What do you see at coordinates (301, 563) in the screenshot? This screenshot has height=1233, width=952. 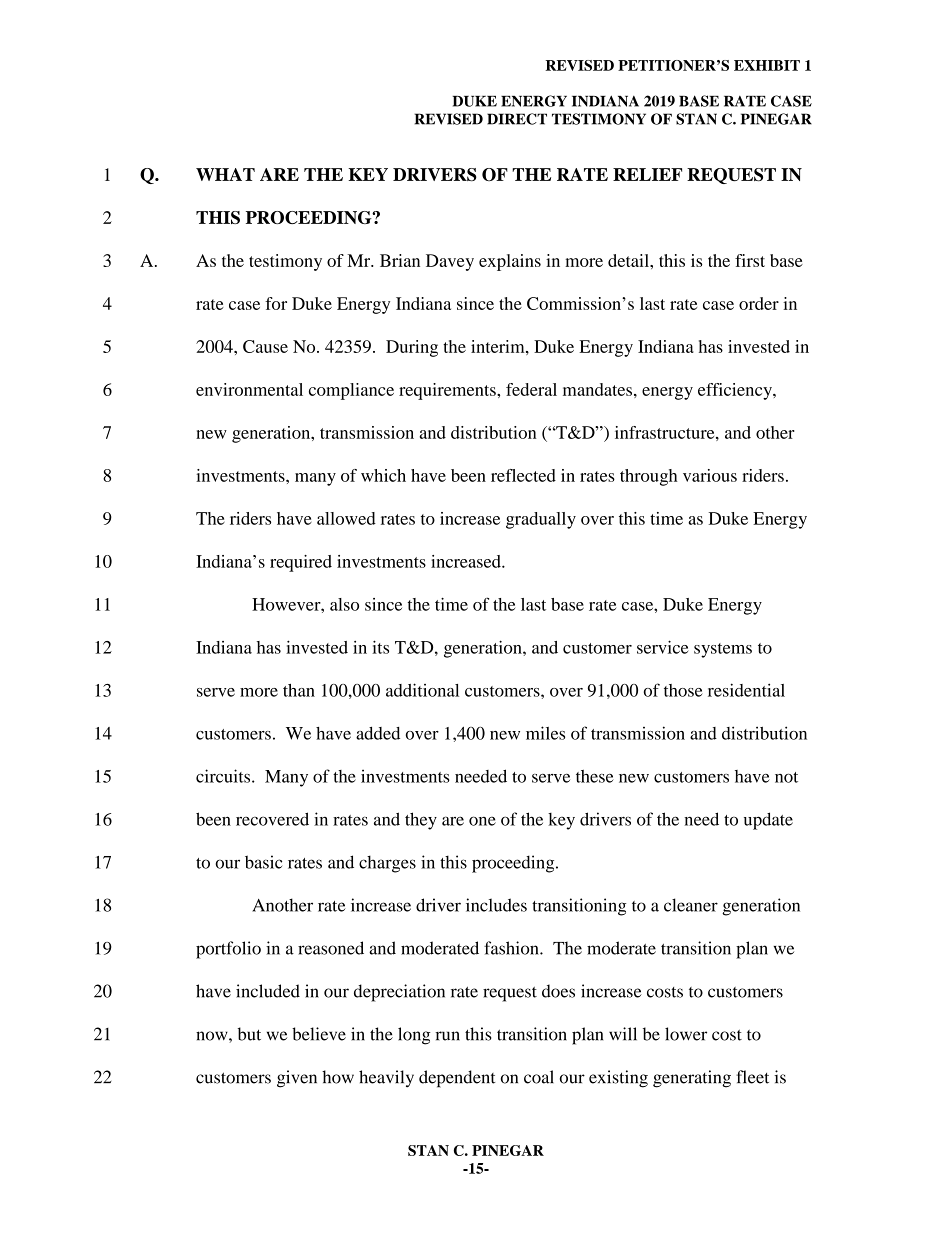 I see `required` at bounding box center [301, 563].
